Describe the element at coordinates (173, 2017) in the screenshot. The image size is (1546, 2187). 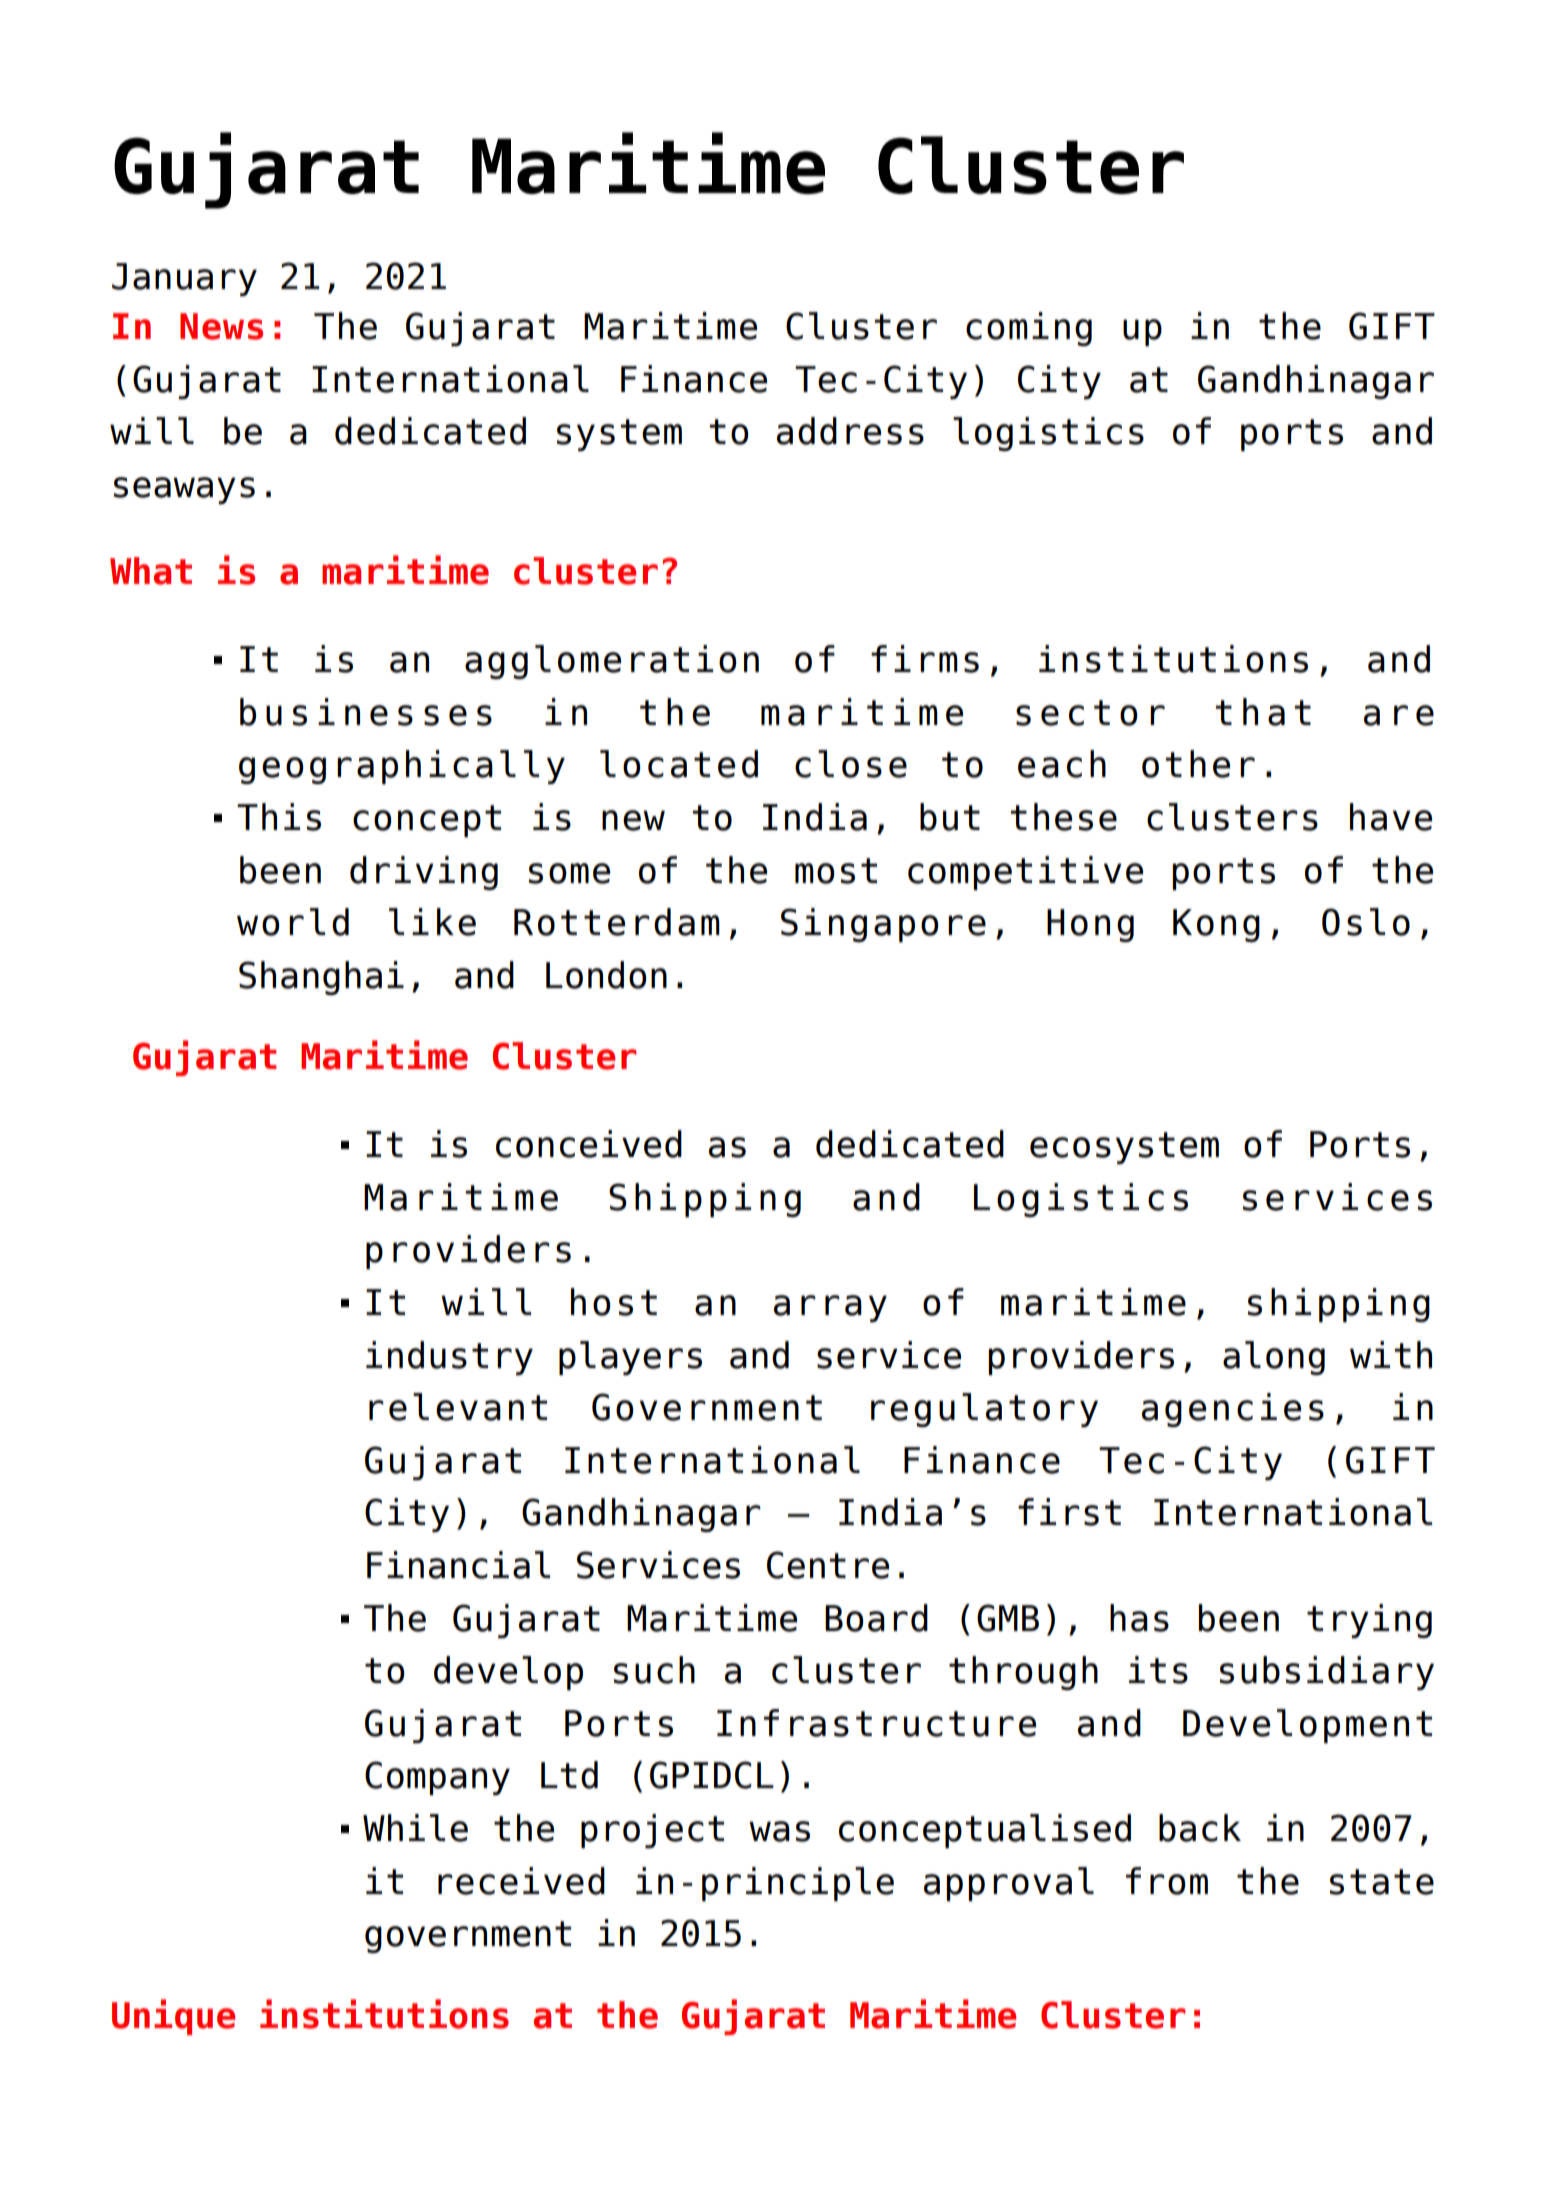
I see `Unique` at that location.
